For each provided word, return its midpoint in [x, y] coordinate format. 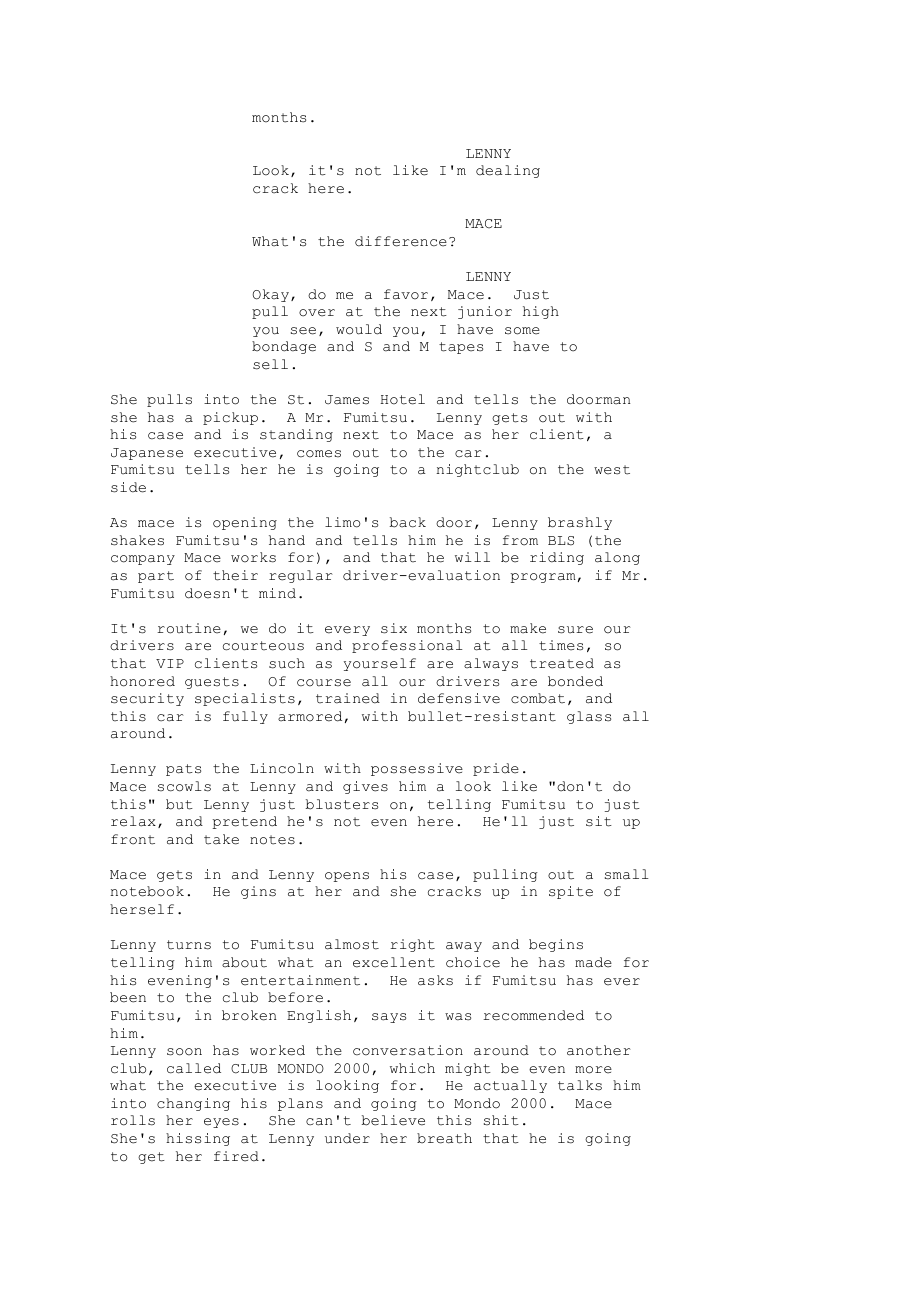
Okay [270, 295]
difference [401, 241]
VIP [170, 663]
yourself [380, 664]
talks [580, 1085]
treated [562, 663]
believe [393, 1120]
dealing [508, 171]
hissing [198, 1139]
